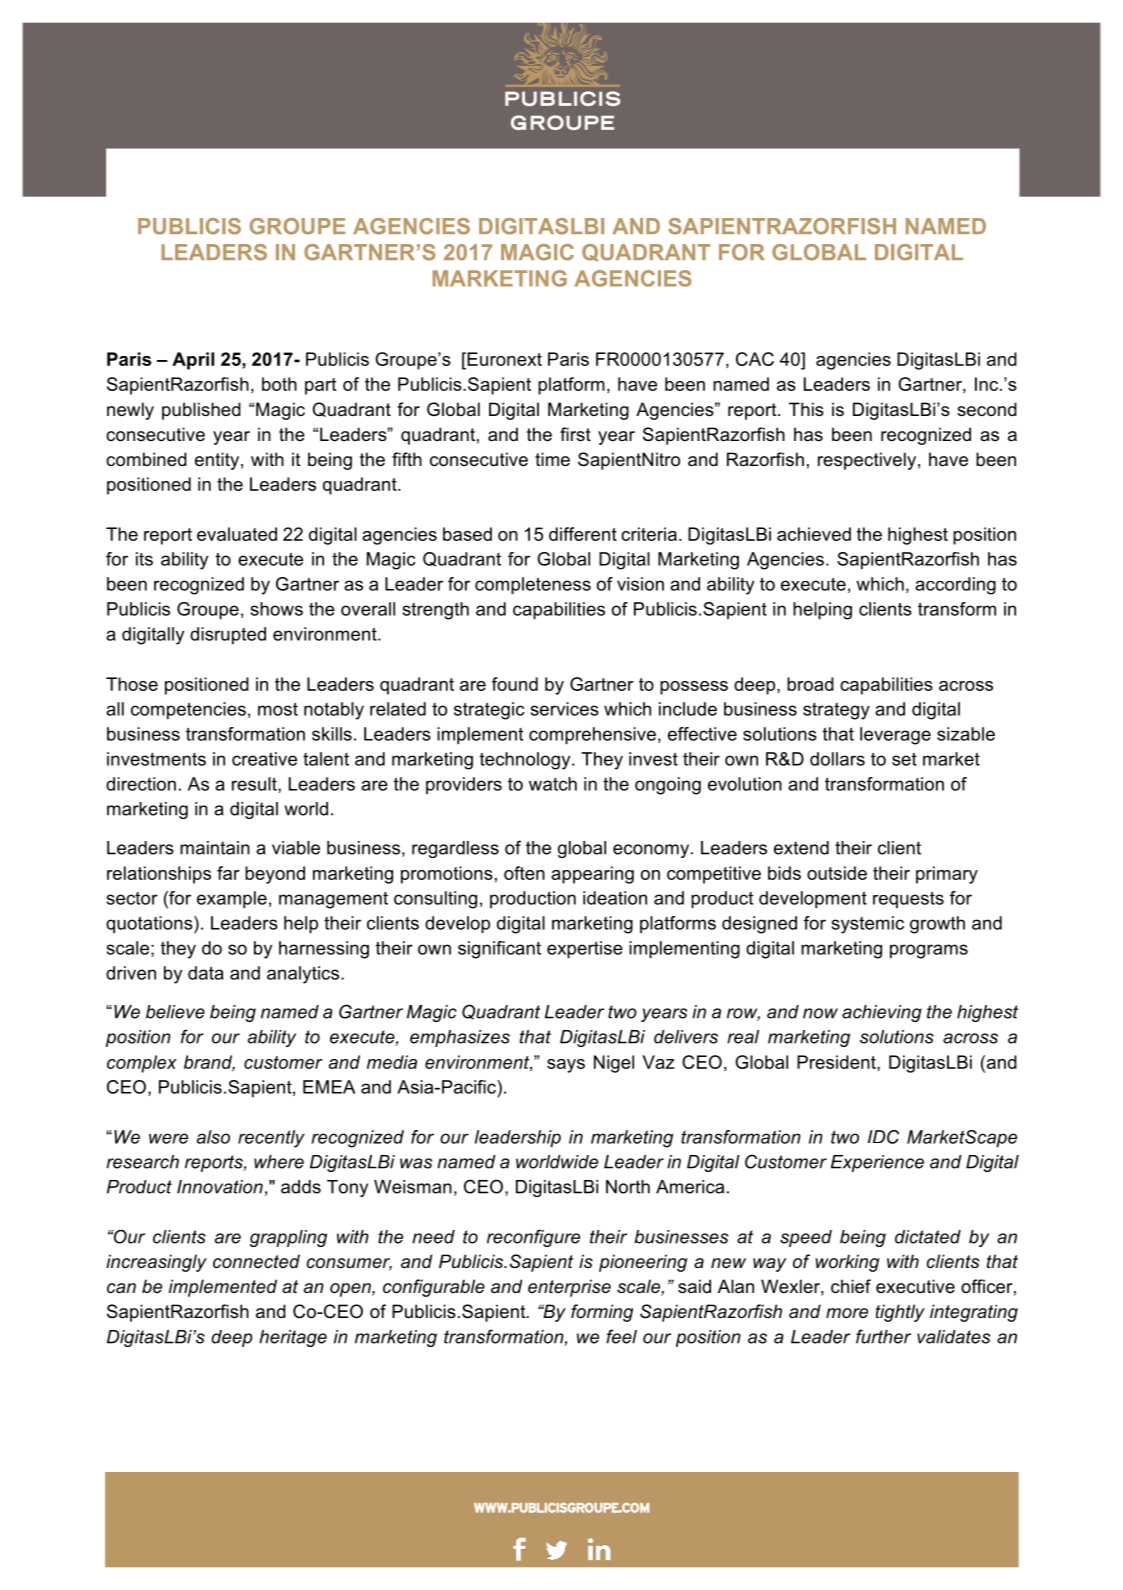 This page has width=1123, height=1590. Describe the element at coordinates (569, 1288) in the page. I see `enterprise` at that location.
